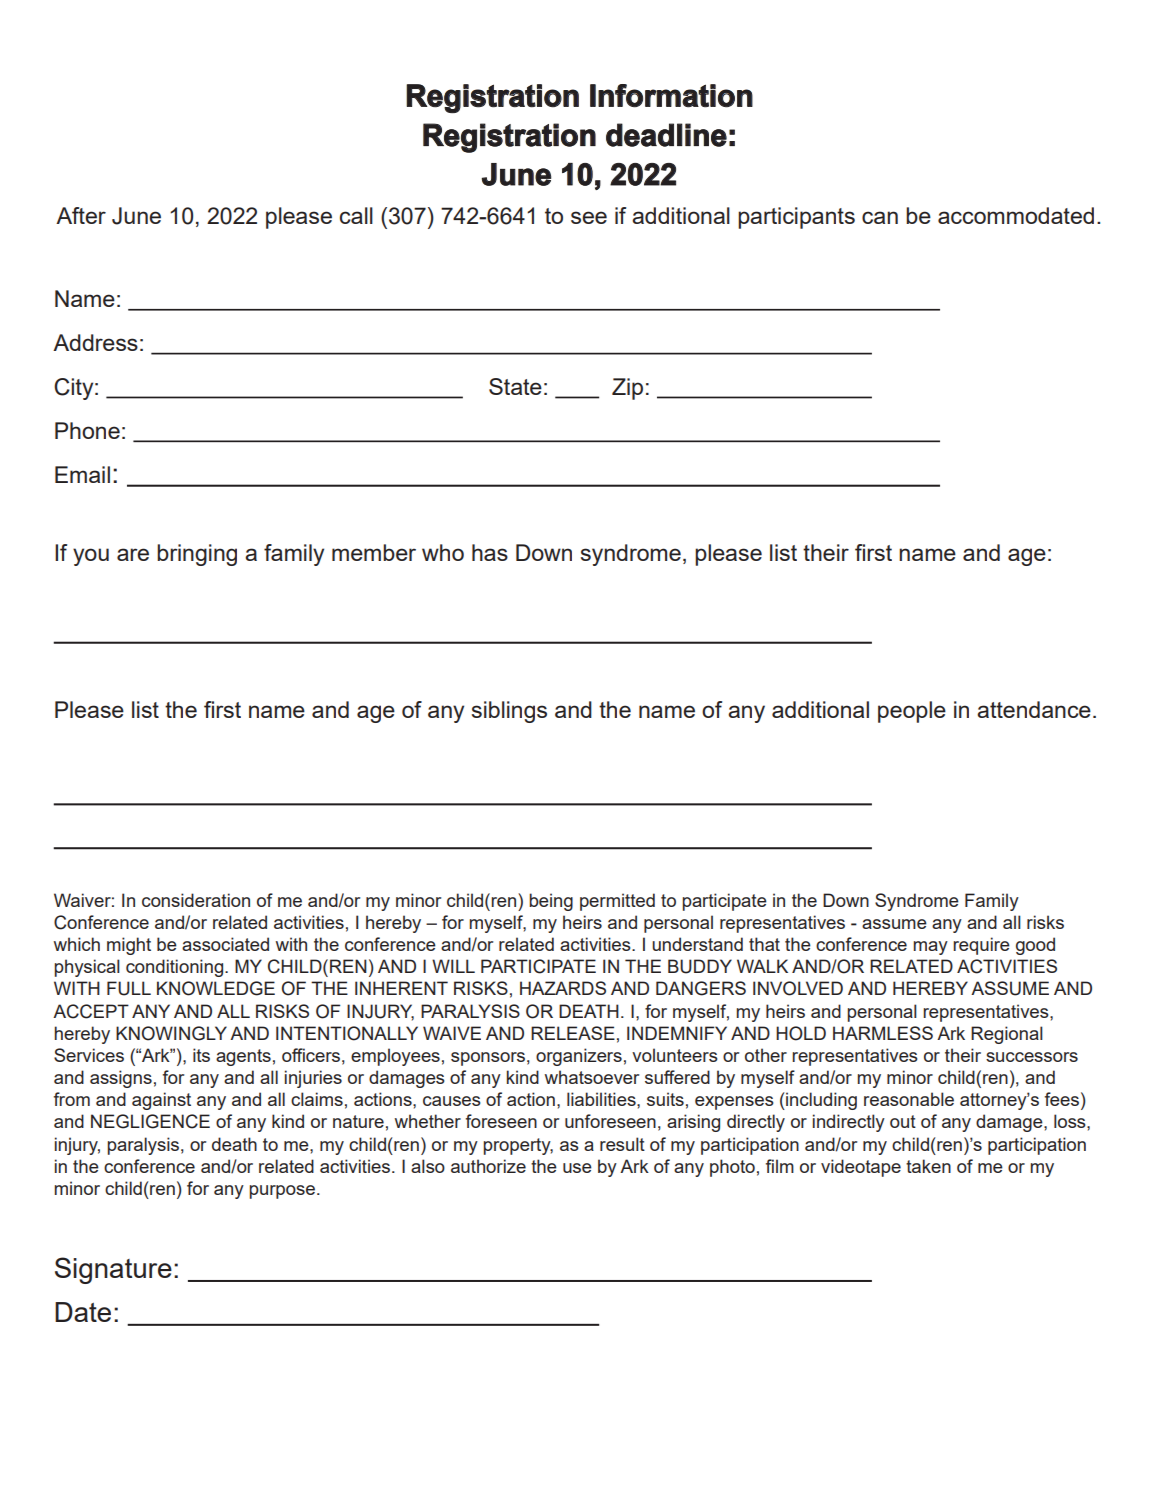 Image resolution: width=1159 pixels, height=1499 pixels. I want to click on bringing, so click(197, 555).
